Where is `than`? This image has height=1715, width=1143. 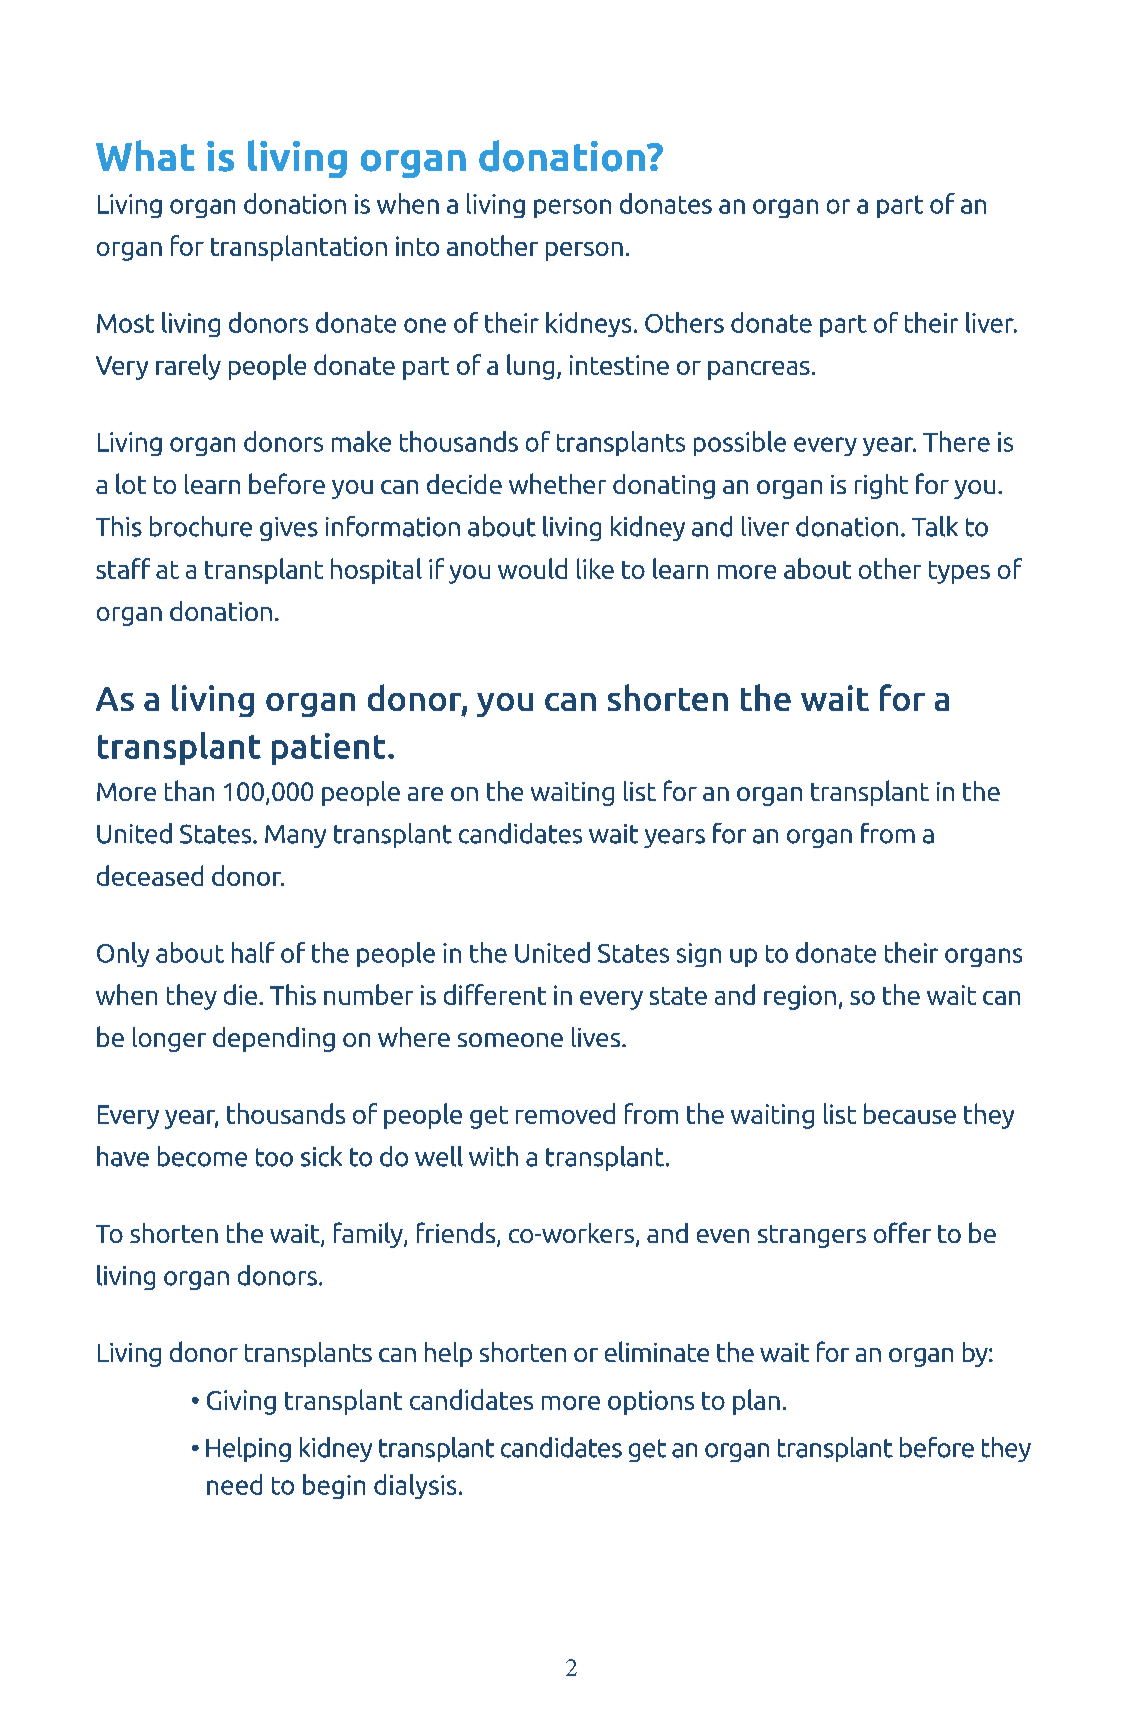
than is located at coordinates (189, 790).
